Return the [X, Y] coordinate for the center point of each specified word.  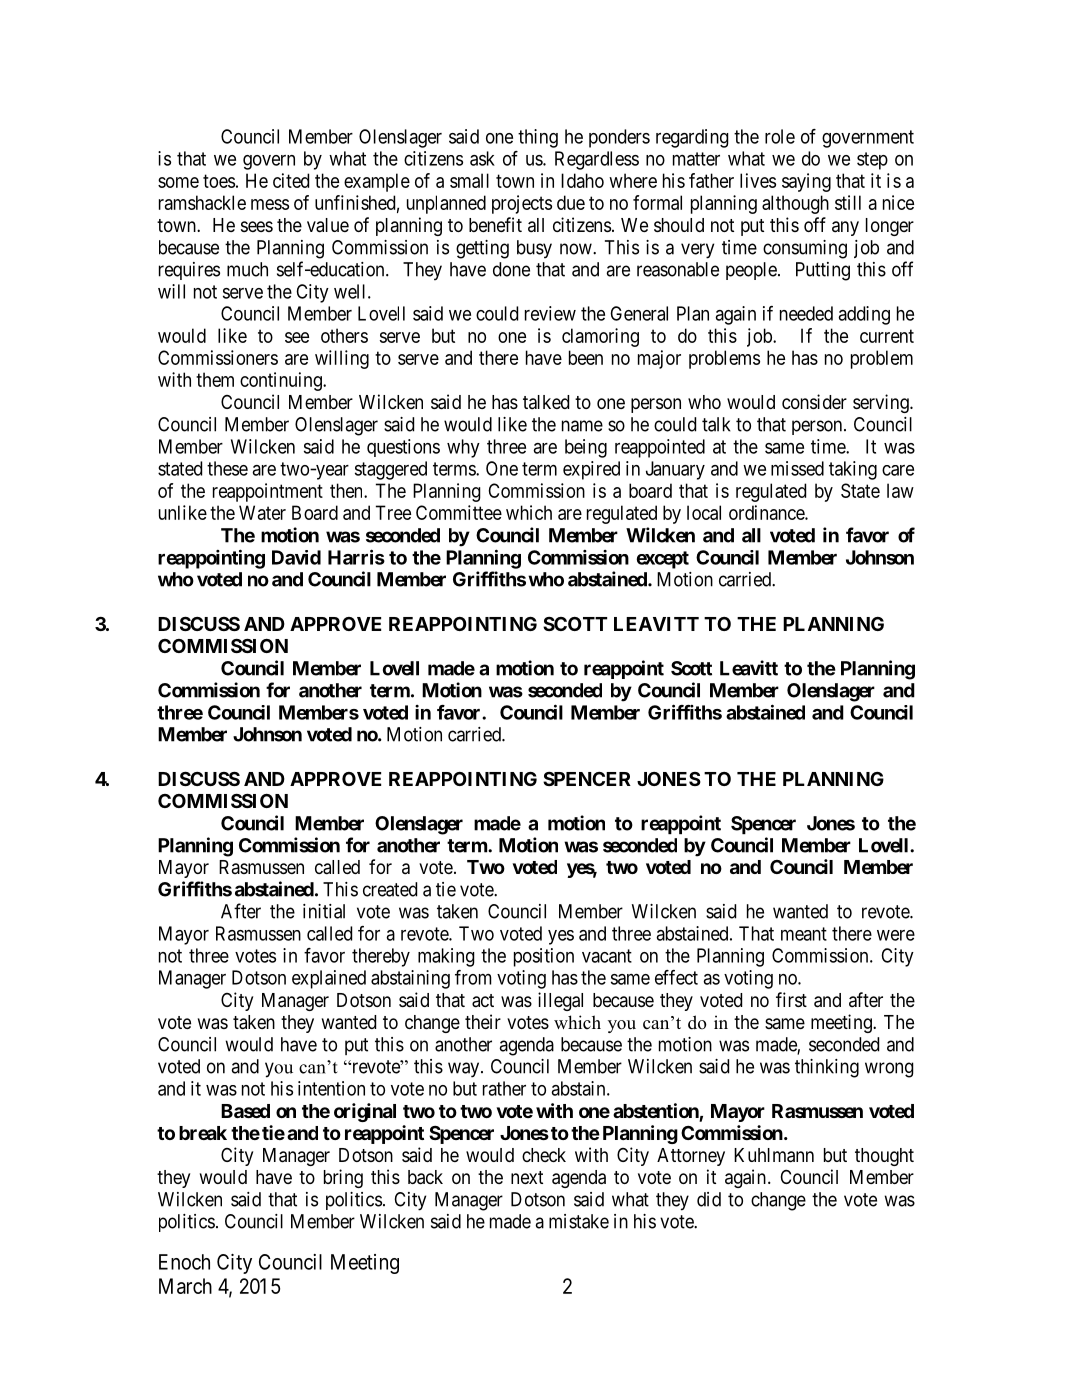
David [296, 557]
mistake [579, 1221]
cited [291, 180]
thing [538, 138]
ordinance [767, 512]
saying [806, 182]
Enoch [184, 1262]
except [663, 560]
